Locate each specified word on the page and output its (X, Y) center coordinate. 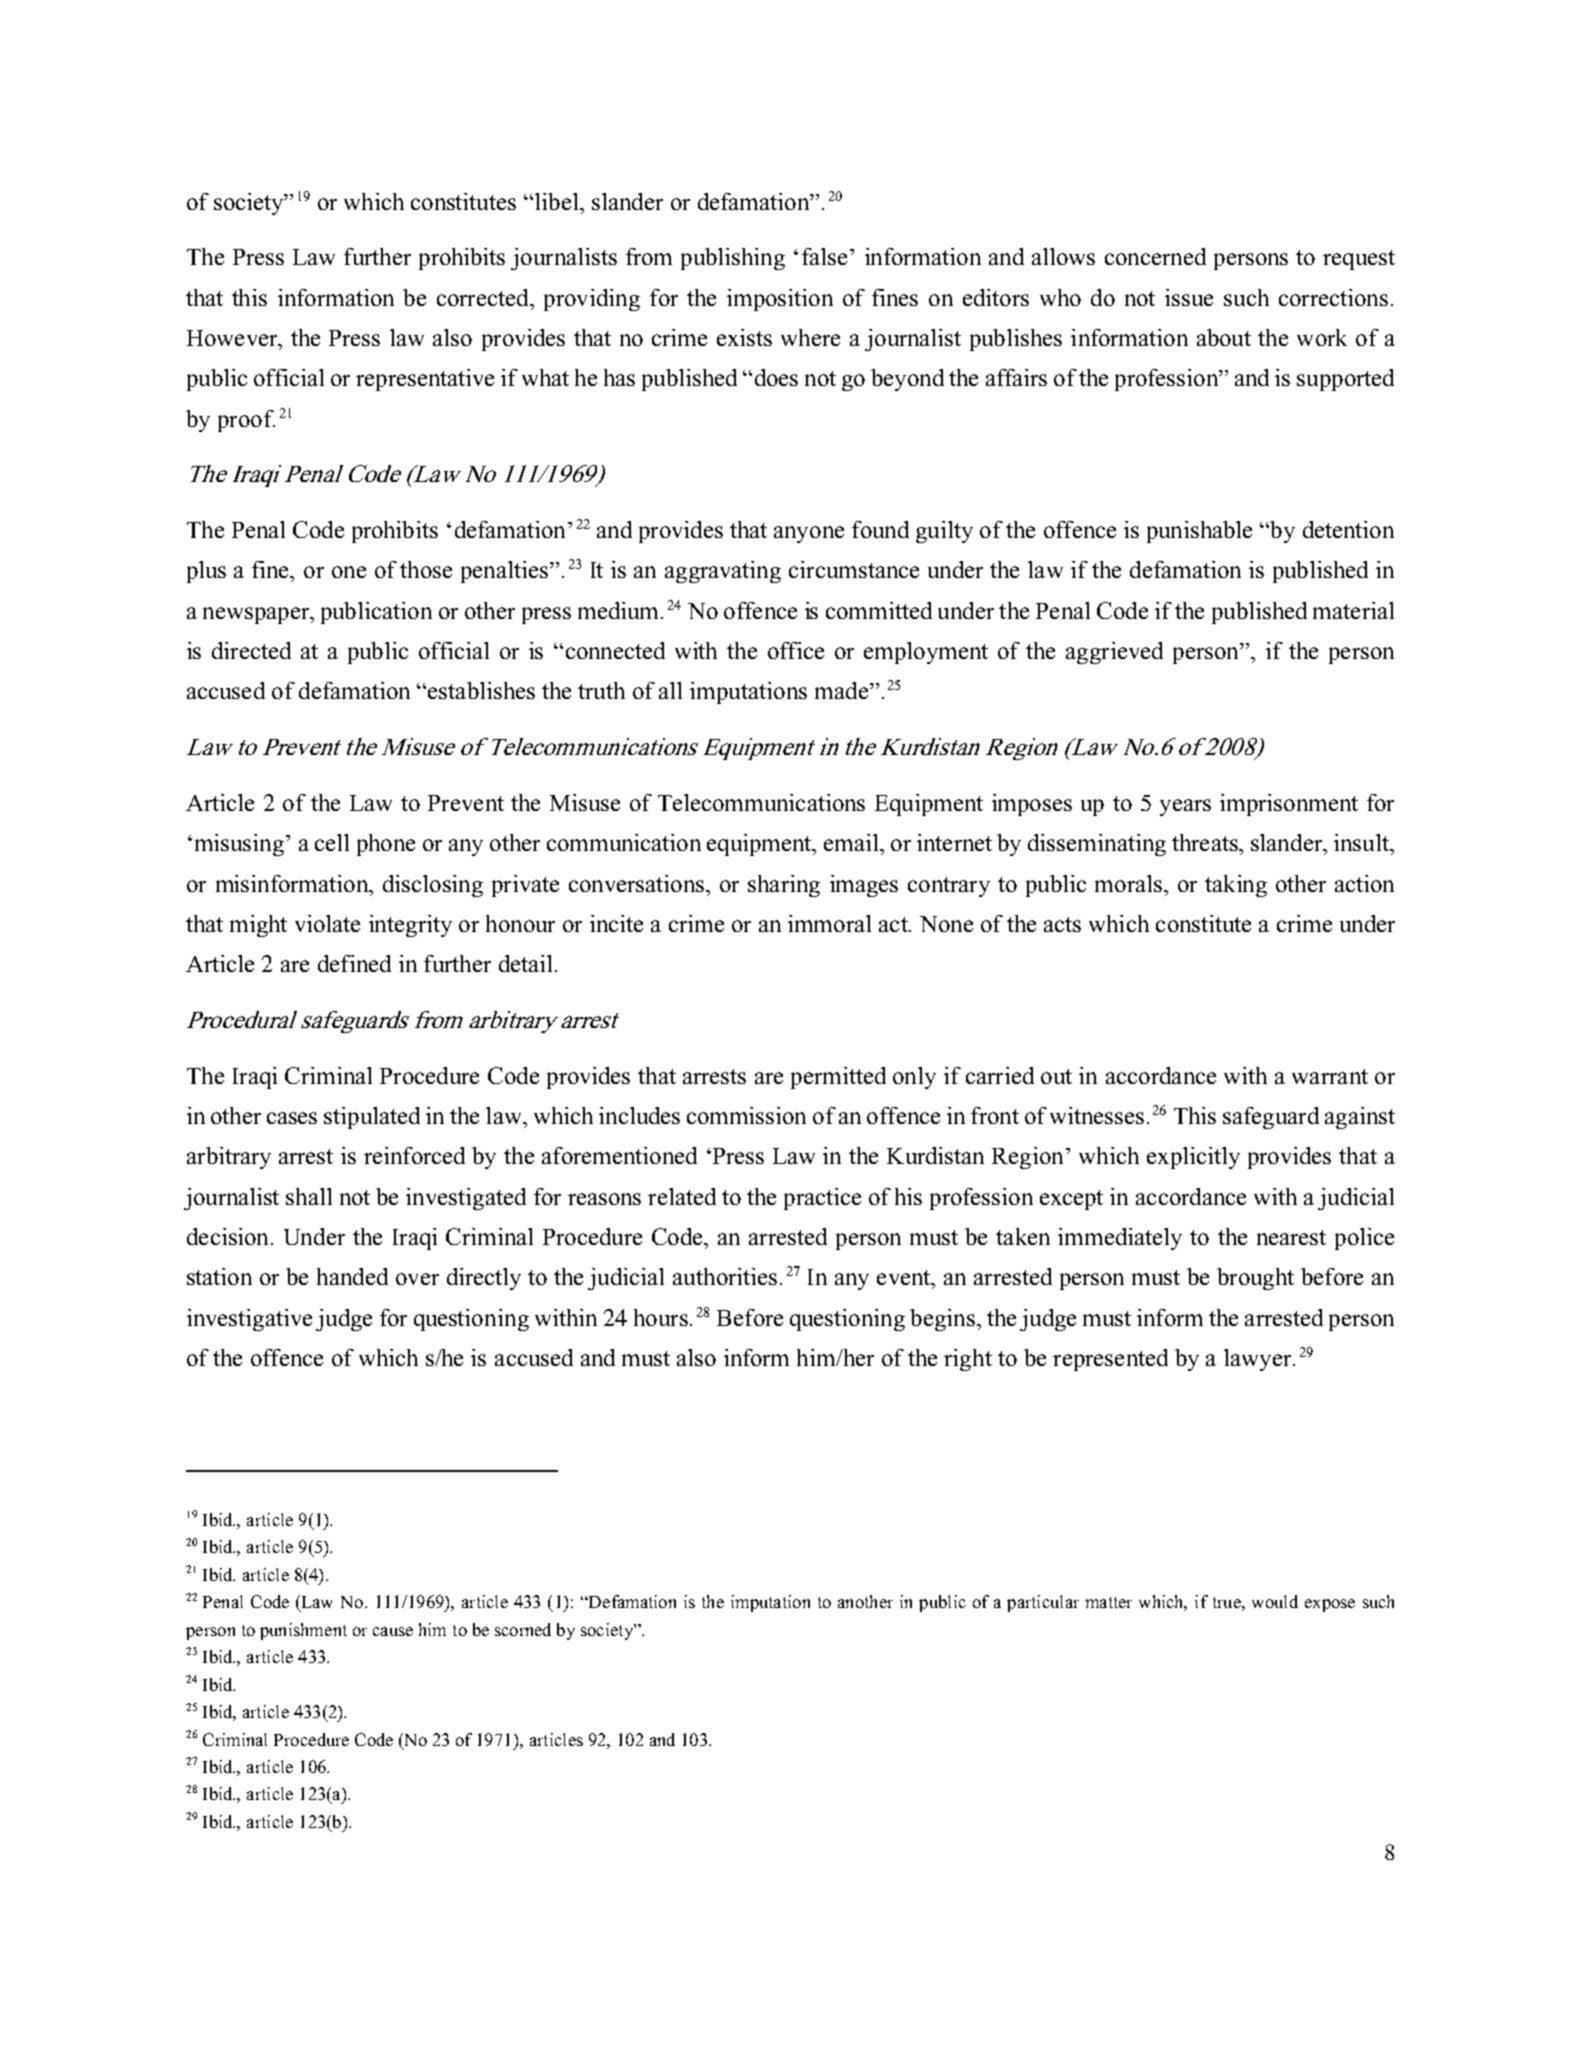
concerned (1155, 256)
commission (746, 1115)
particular (1043, 1603)
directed (251, 650)
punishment (303, 1631)
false (824, 256)
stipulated (372, 1118)
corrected (484, 297)
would (1275, 1601)
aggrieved (1114, 653)
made (843, 690)
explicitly (1193, 1158)
